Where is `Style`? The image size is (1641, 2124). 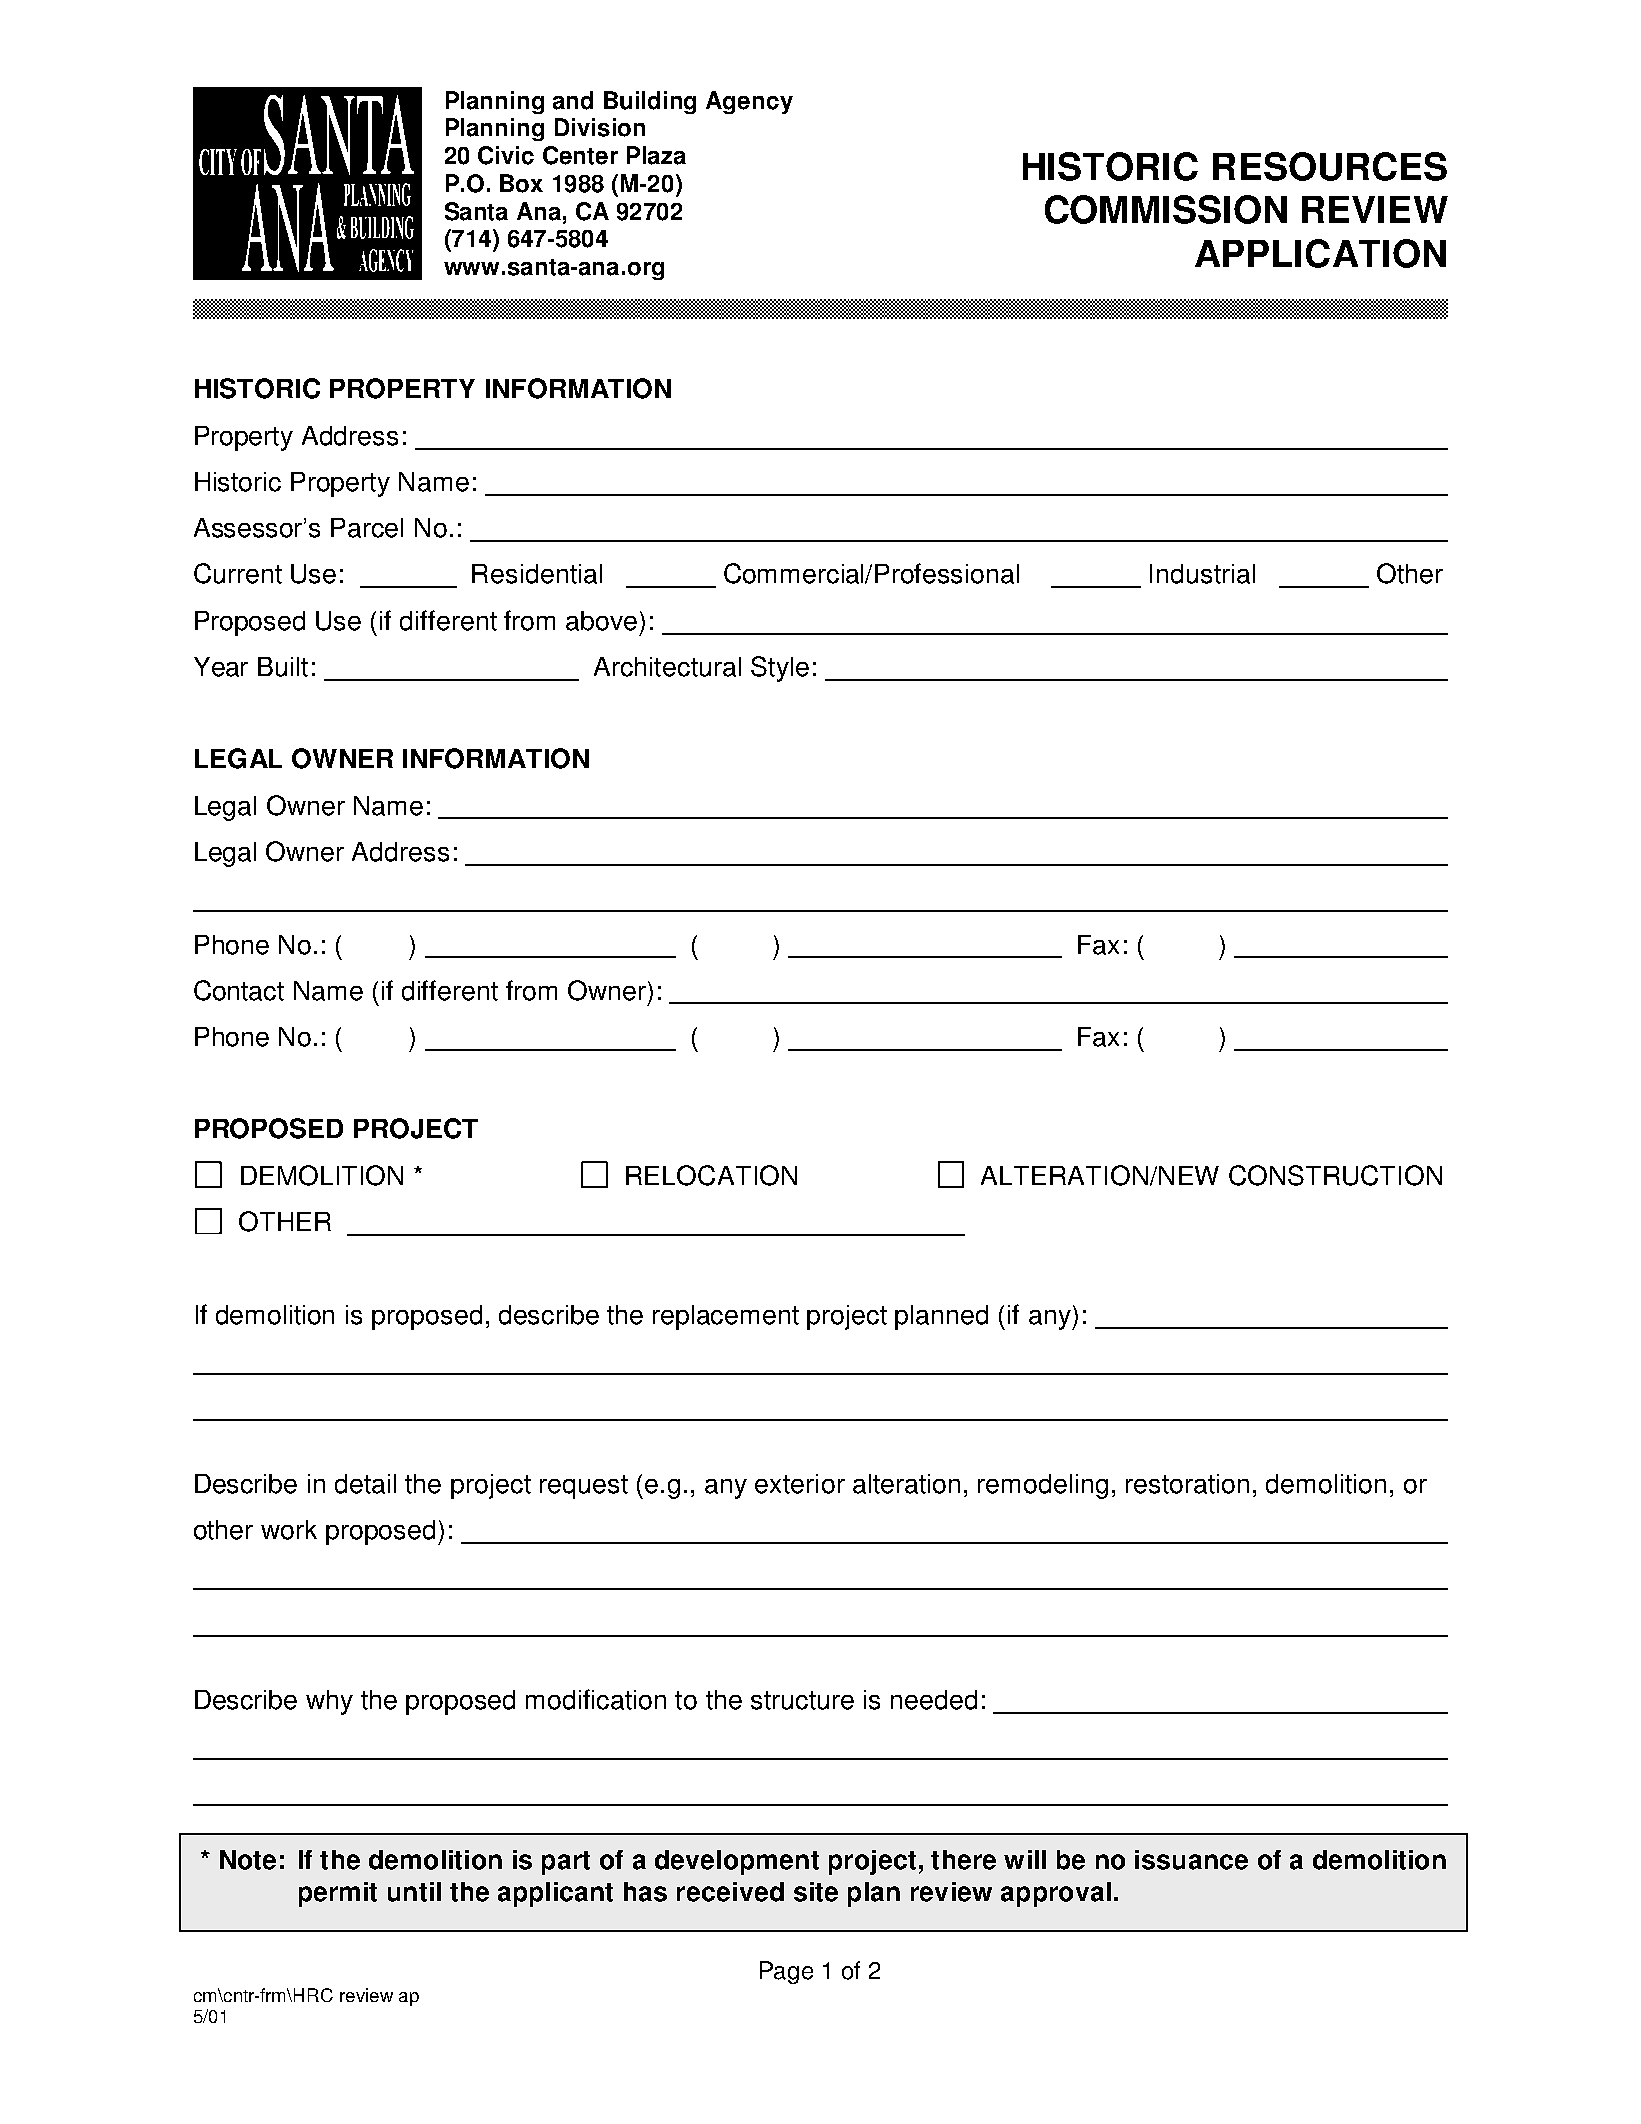 Style is located at coordinates (780, 669).
